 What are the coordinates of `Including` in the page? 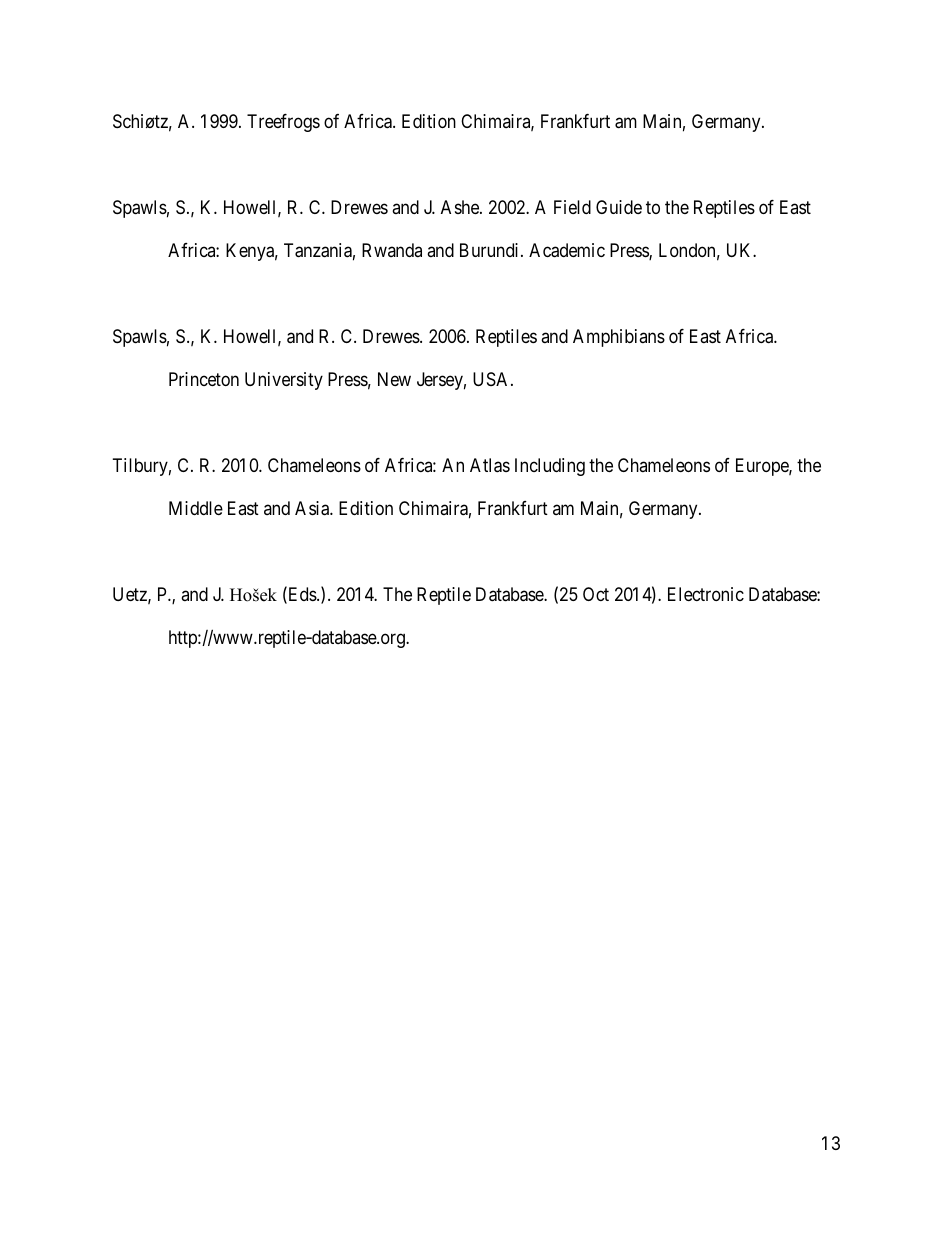 It's located at (550, 467).
